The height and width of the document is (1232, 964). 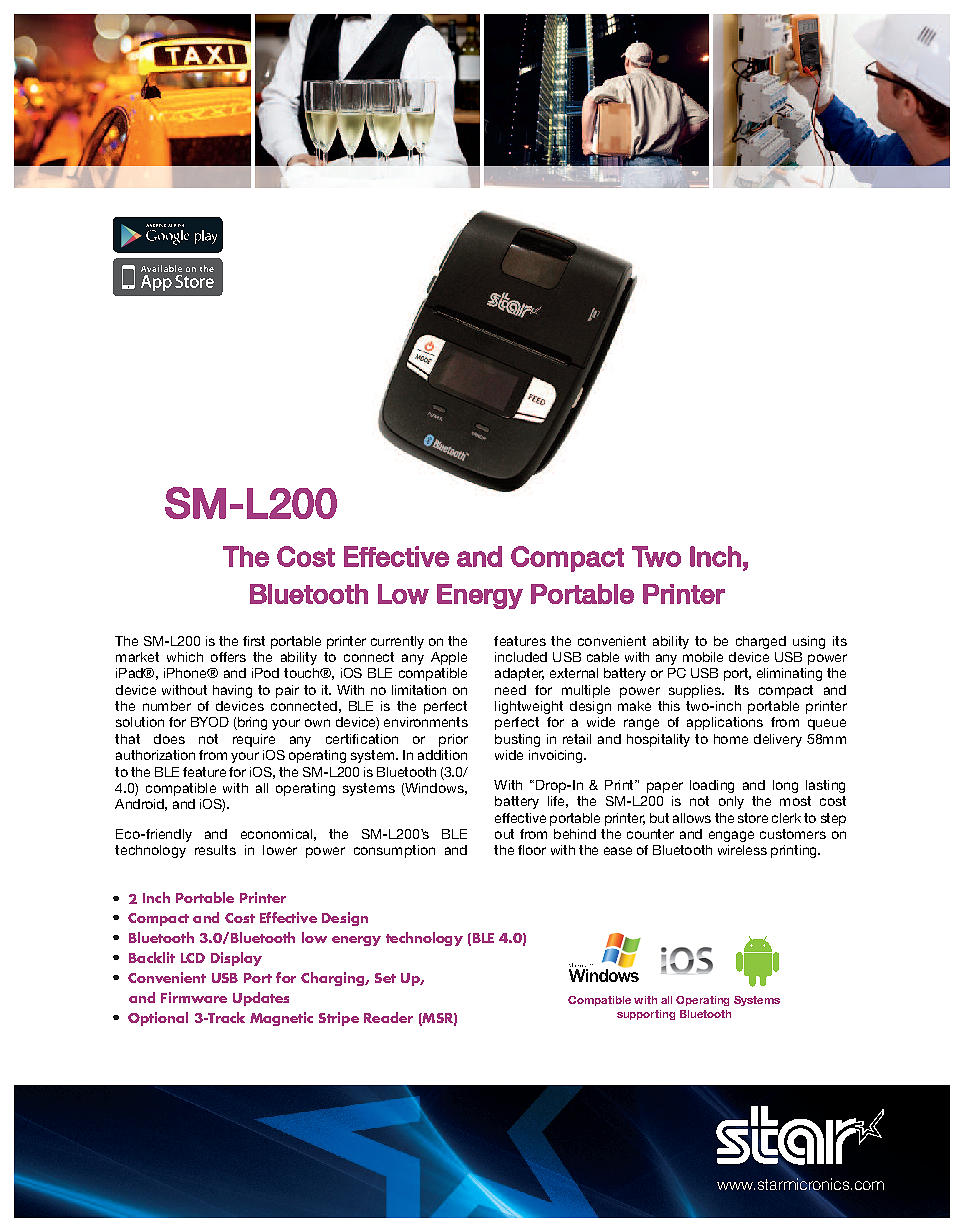 What do you see at coordinates (449, 658) in the document?
I see `Apple` at bounding box center [449, 658].
